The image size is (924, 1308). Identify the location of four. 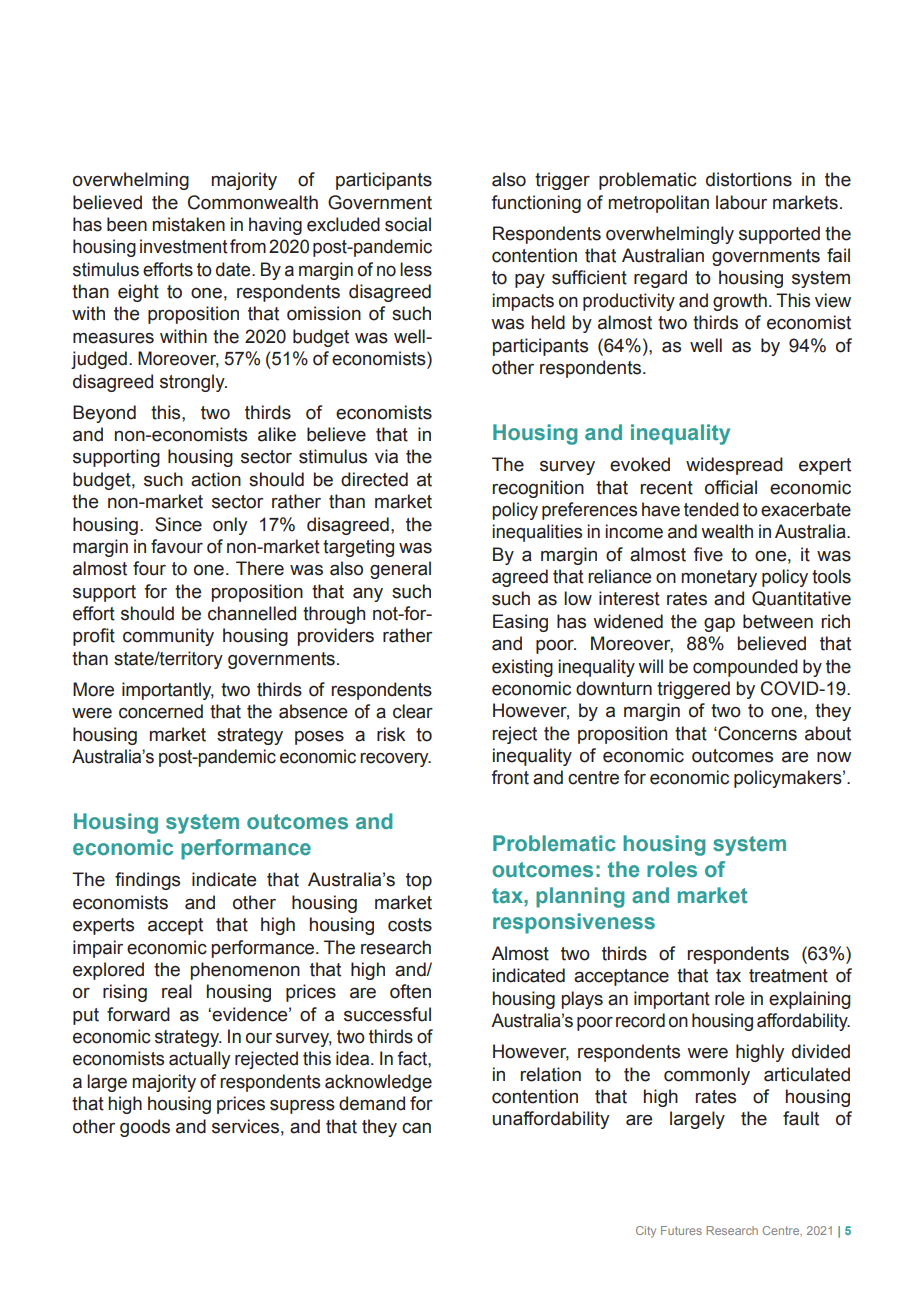
(149, 568).
